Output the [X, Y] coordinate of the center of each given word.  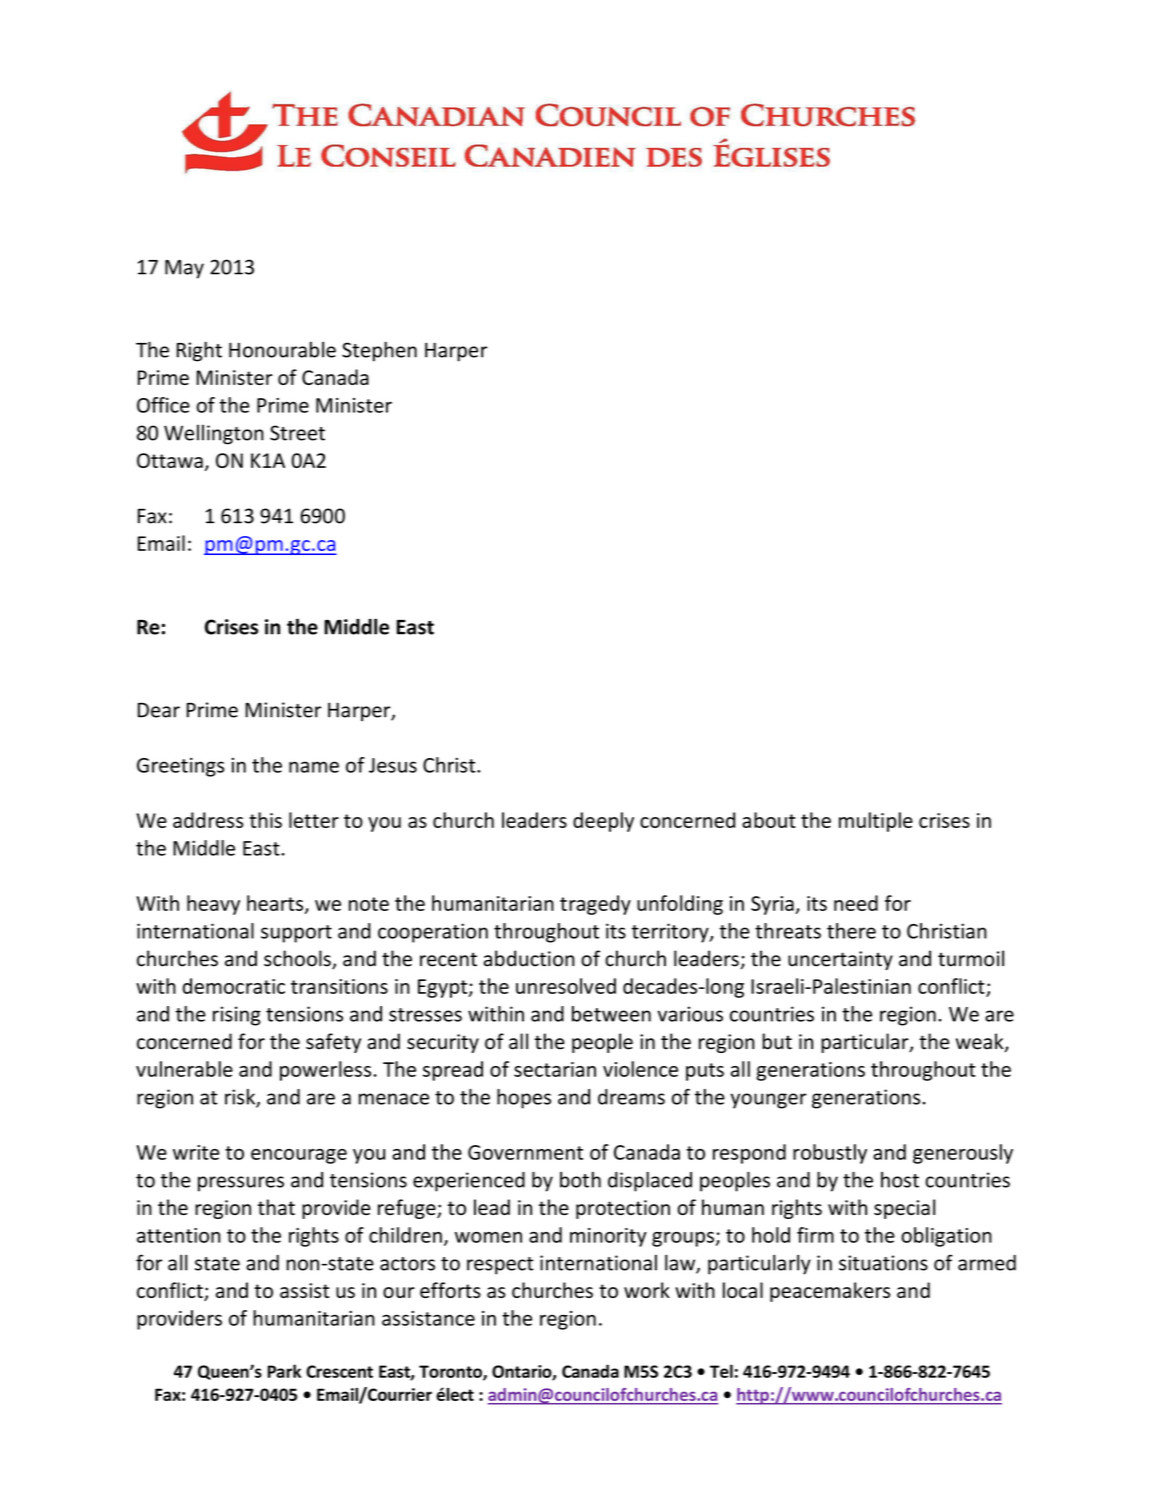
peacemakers [830, 1292]
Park [284, 1371]
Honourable [282, 349]
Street [297, 433]
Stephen [379, 351]
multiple [876, 822]
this [265, 820]
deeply [603, 822]
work [647, 1290]
